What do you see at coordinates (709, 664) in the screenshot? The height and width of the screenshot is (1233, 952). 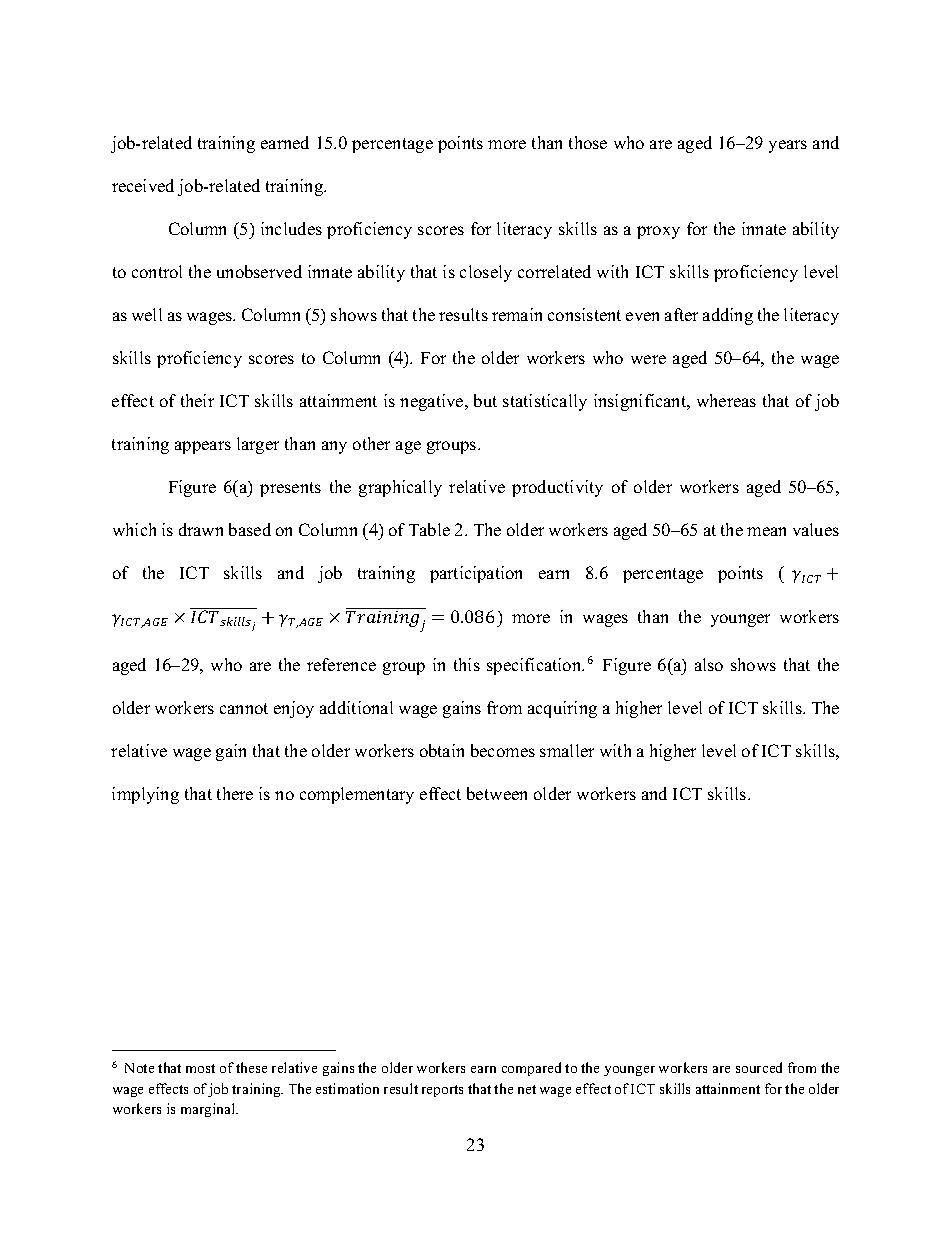 I see `also` at bounding box center [709, 664].
